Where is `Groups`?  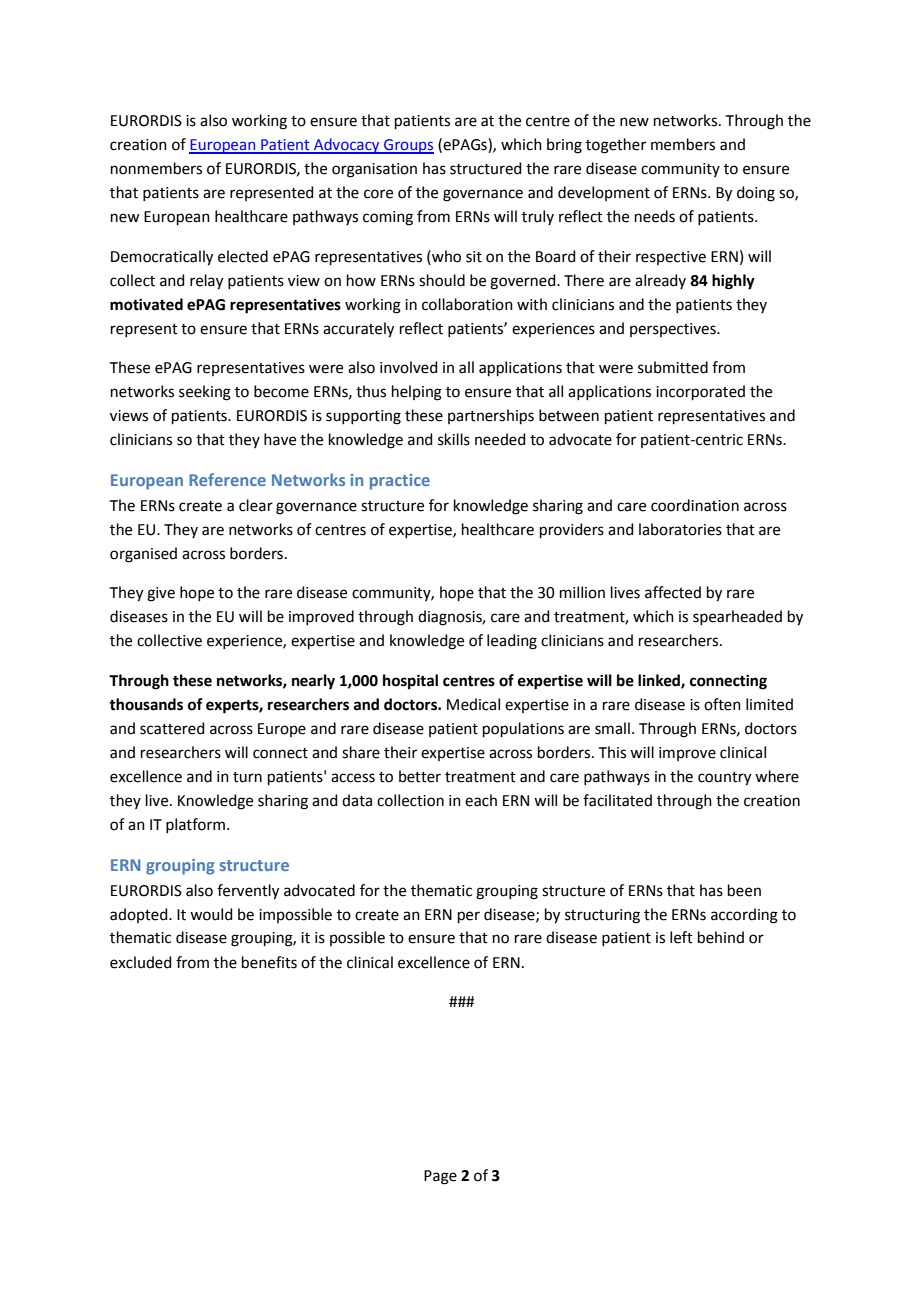
Groups is located at coordinates (408, 146).
